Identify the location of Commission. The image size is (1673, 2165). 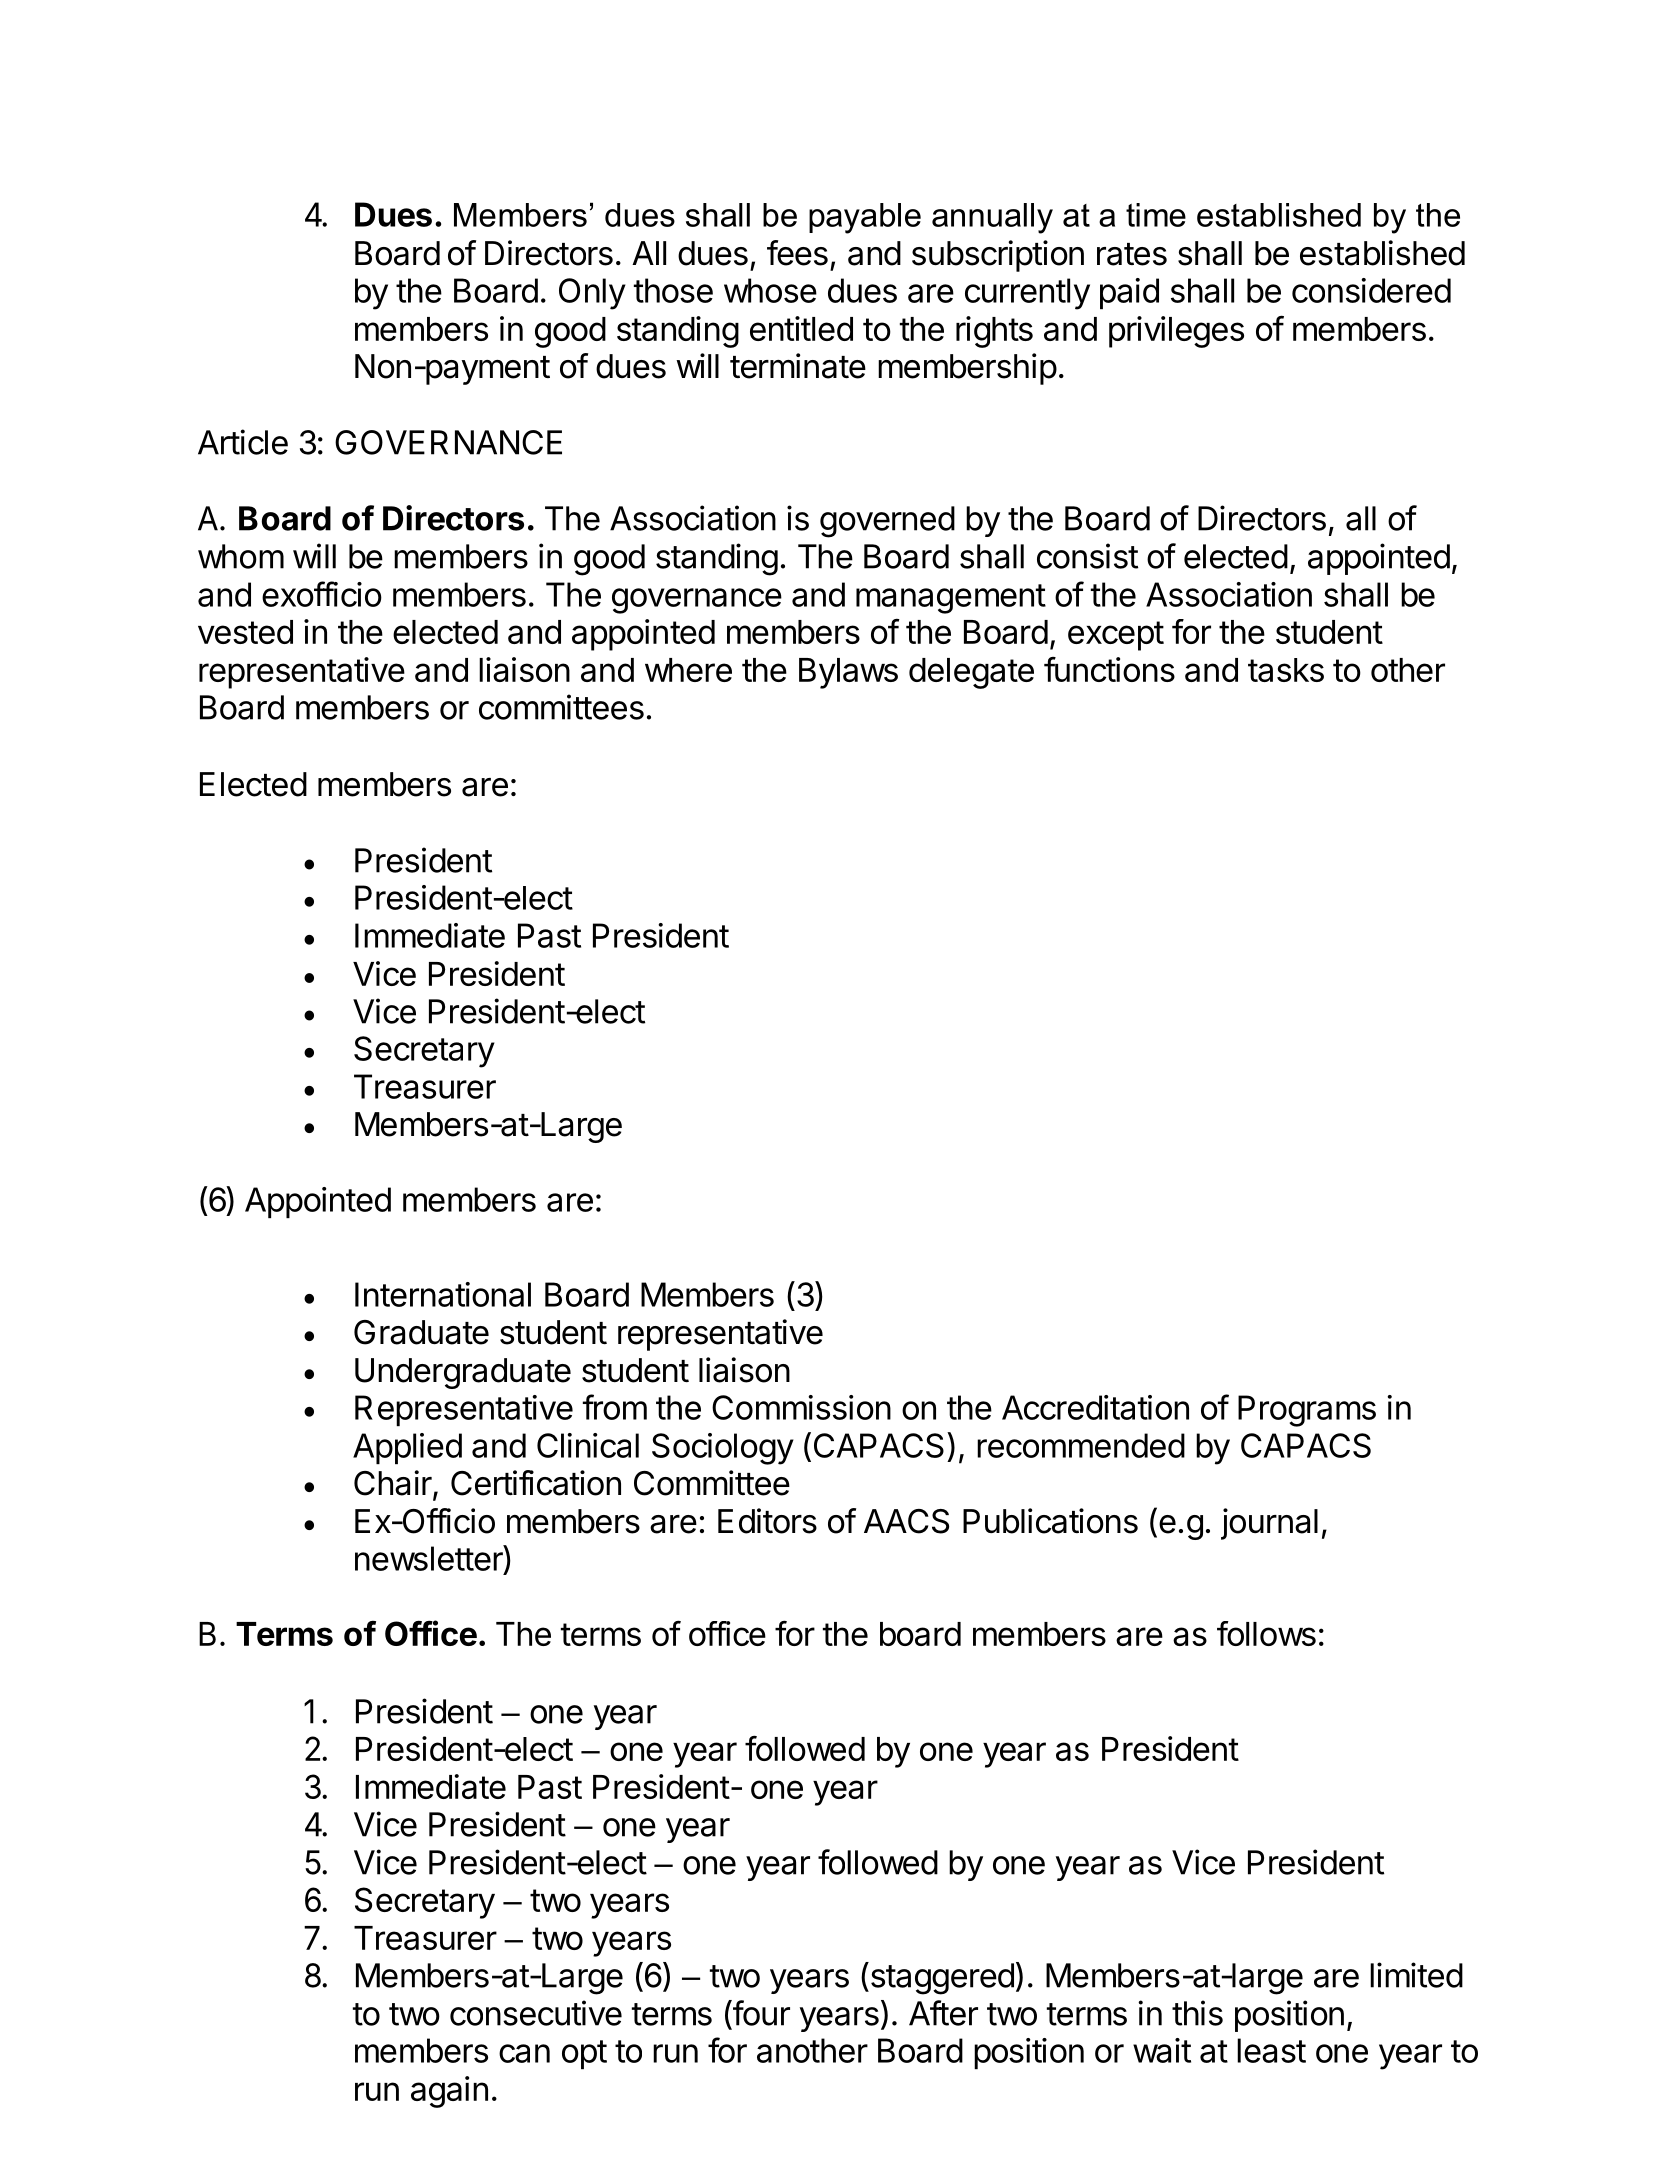
(801, 1407).
